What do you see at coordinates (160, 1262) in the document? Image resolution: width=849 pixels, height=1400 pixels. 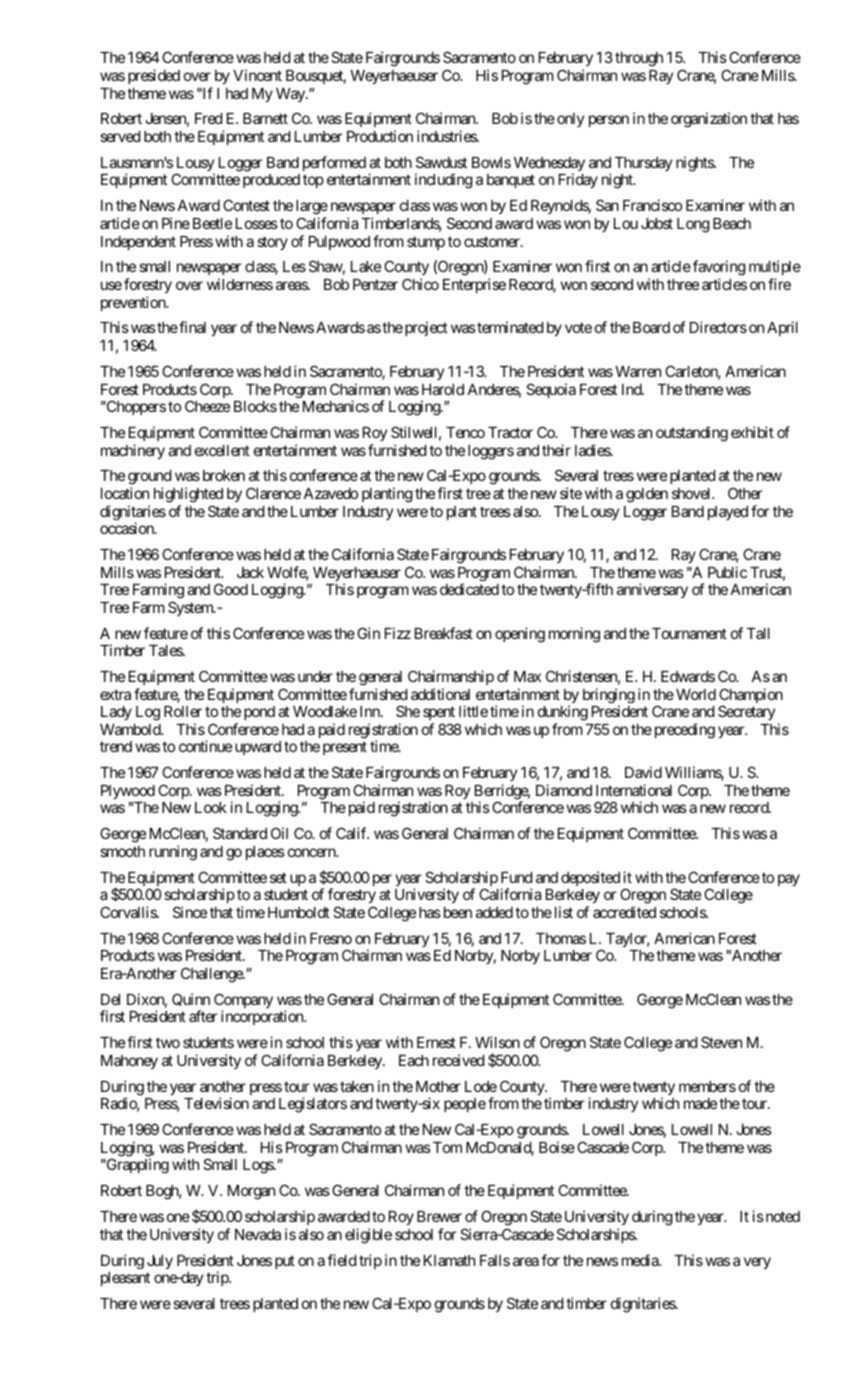 I see `July` at bounding box center [160, 1262].
